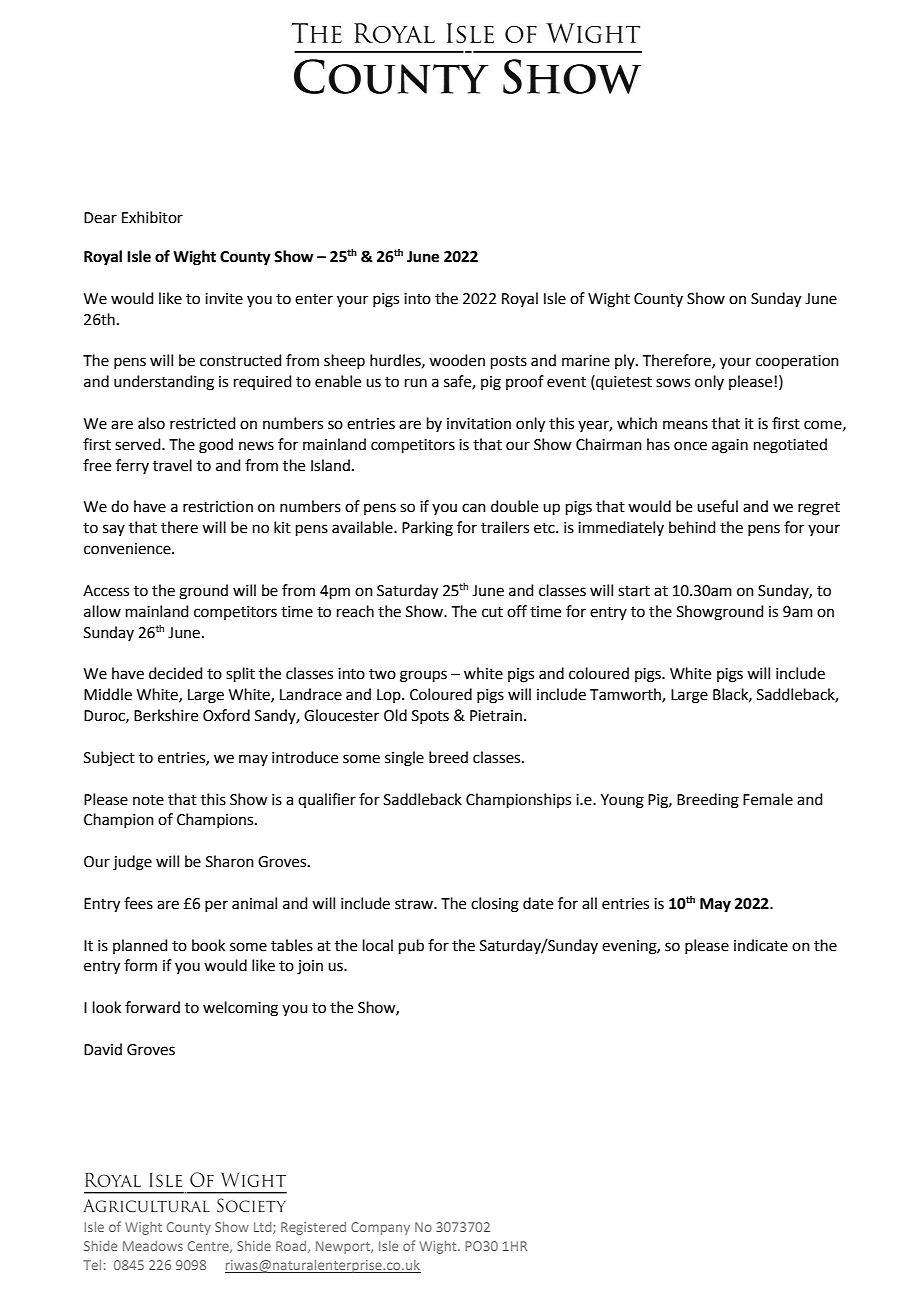 The width and height of the screenshot is (924, 1308). I want to click on Centre, so click(209, 1247).
